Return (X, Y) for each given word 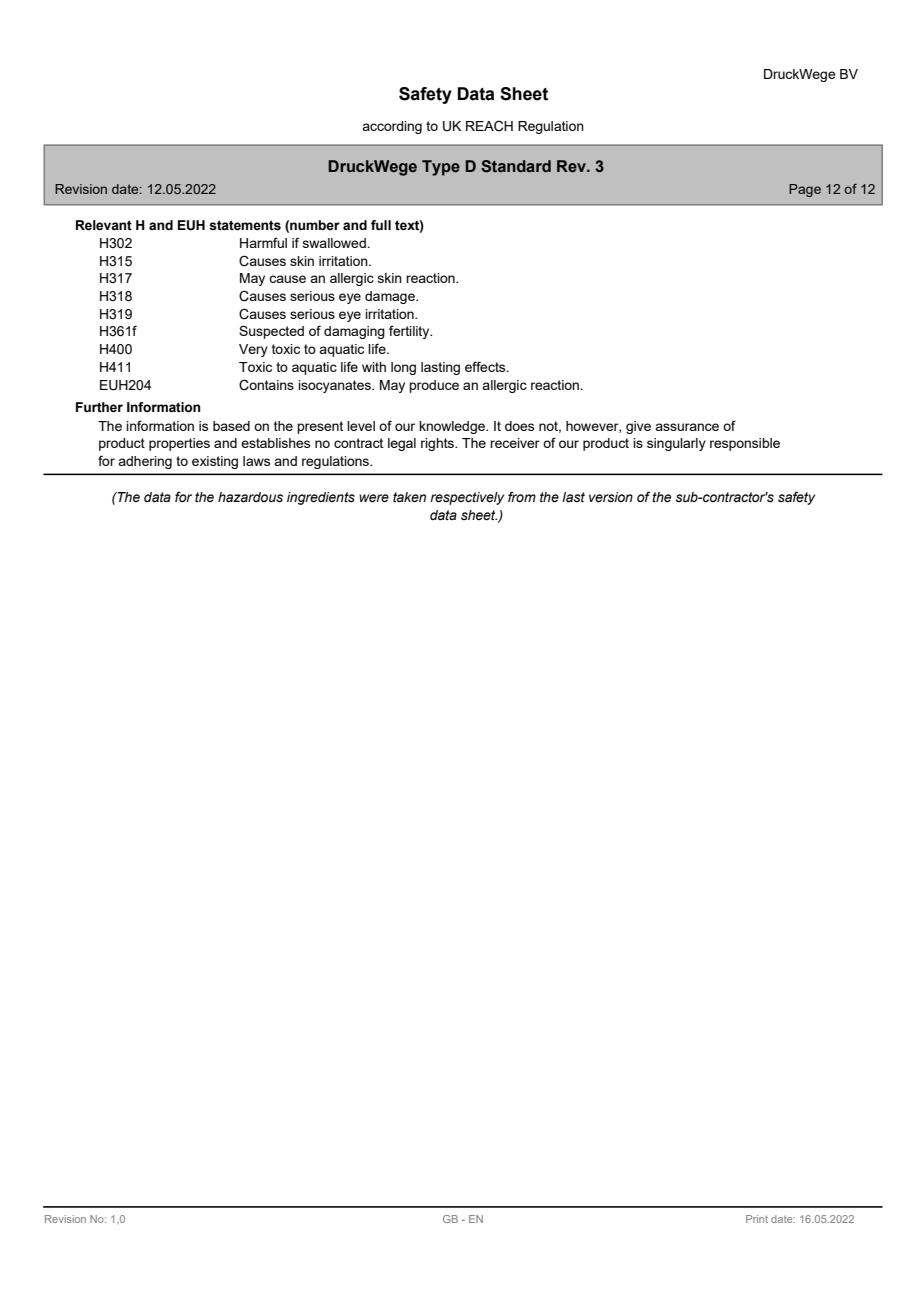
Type (441, 168)
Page (805, 190)
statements (245, 225)
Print (757, 1219)
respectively (467, 498)
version (611, 497)
